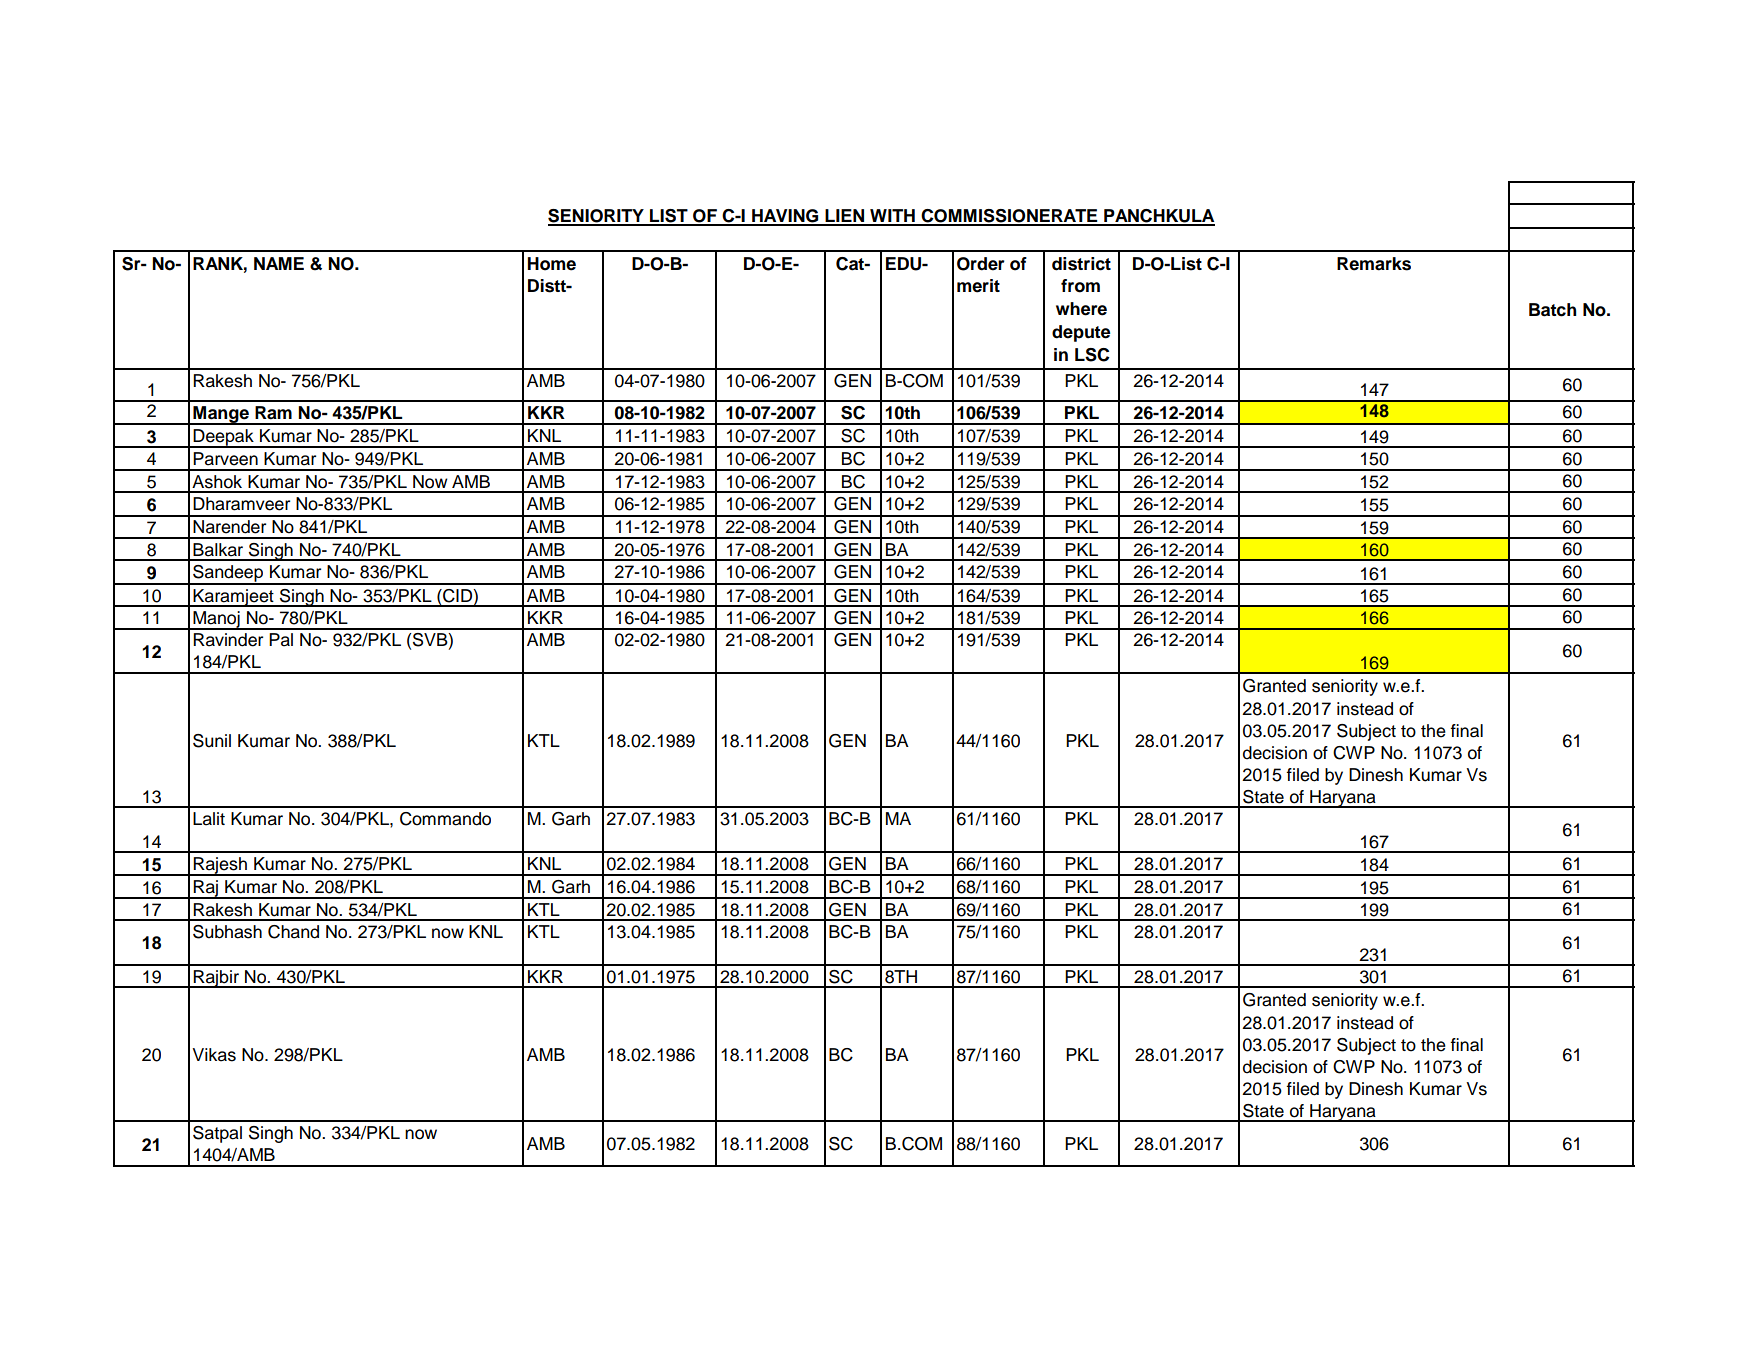 This screenshot has height=1358, width=1758. I want to click on NAME, so click(279, 263).
